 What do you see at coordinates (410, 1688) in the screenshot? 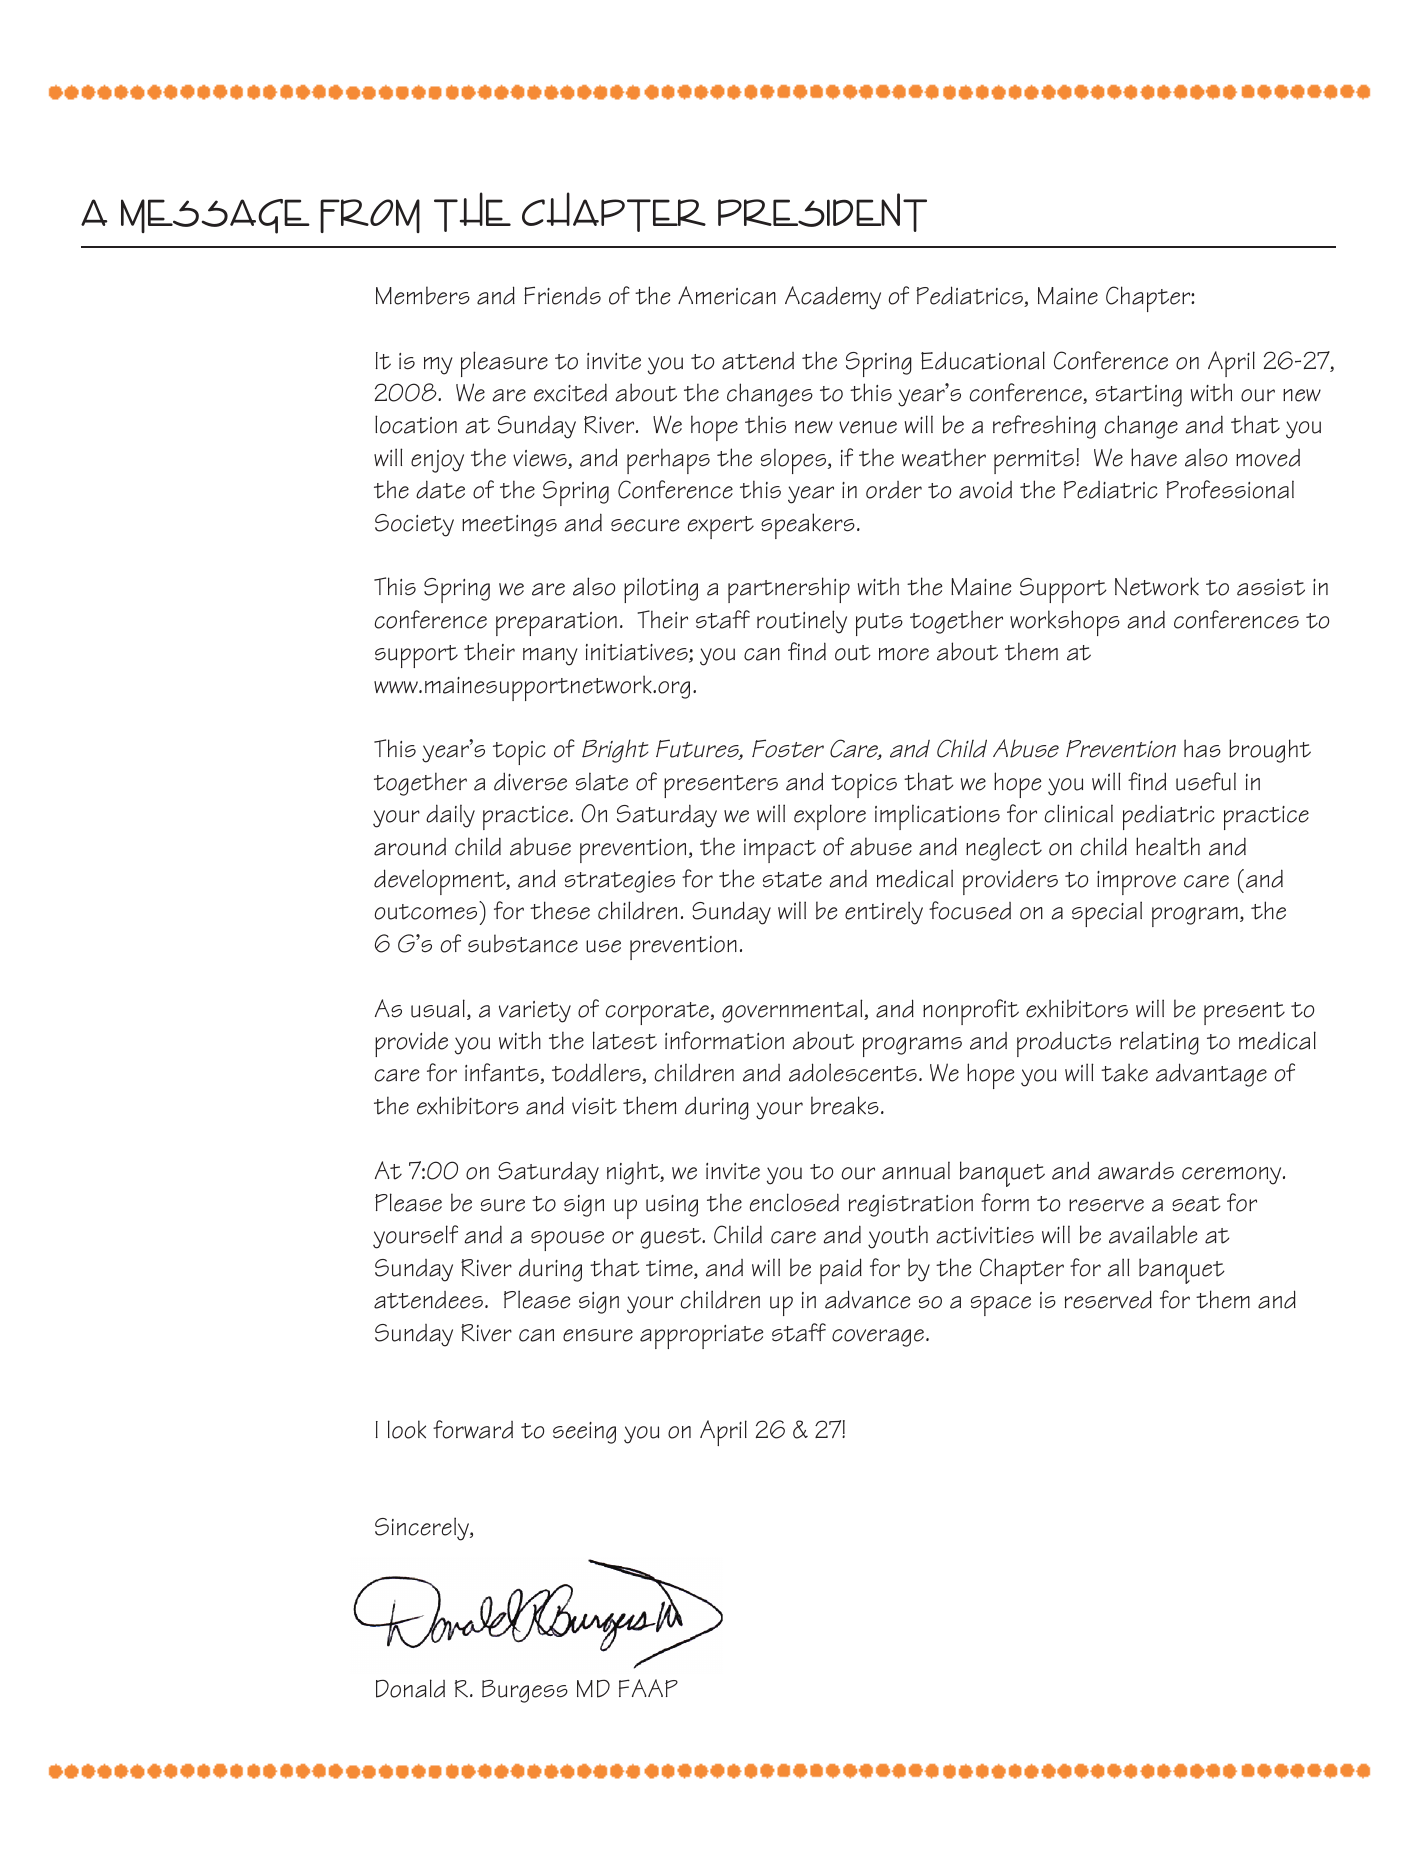
I see `Donald` at bounding box center [410, 1688].
